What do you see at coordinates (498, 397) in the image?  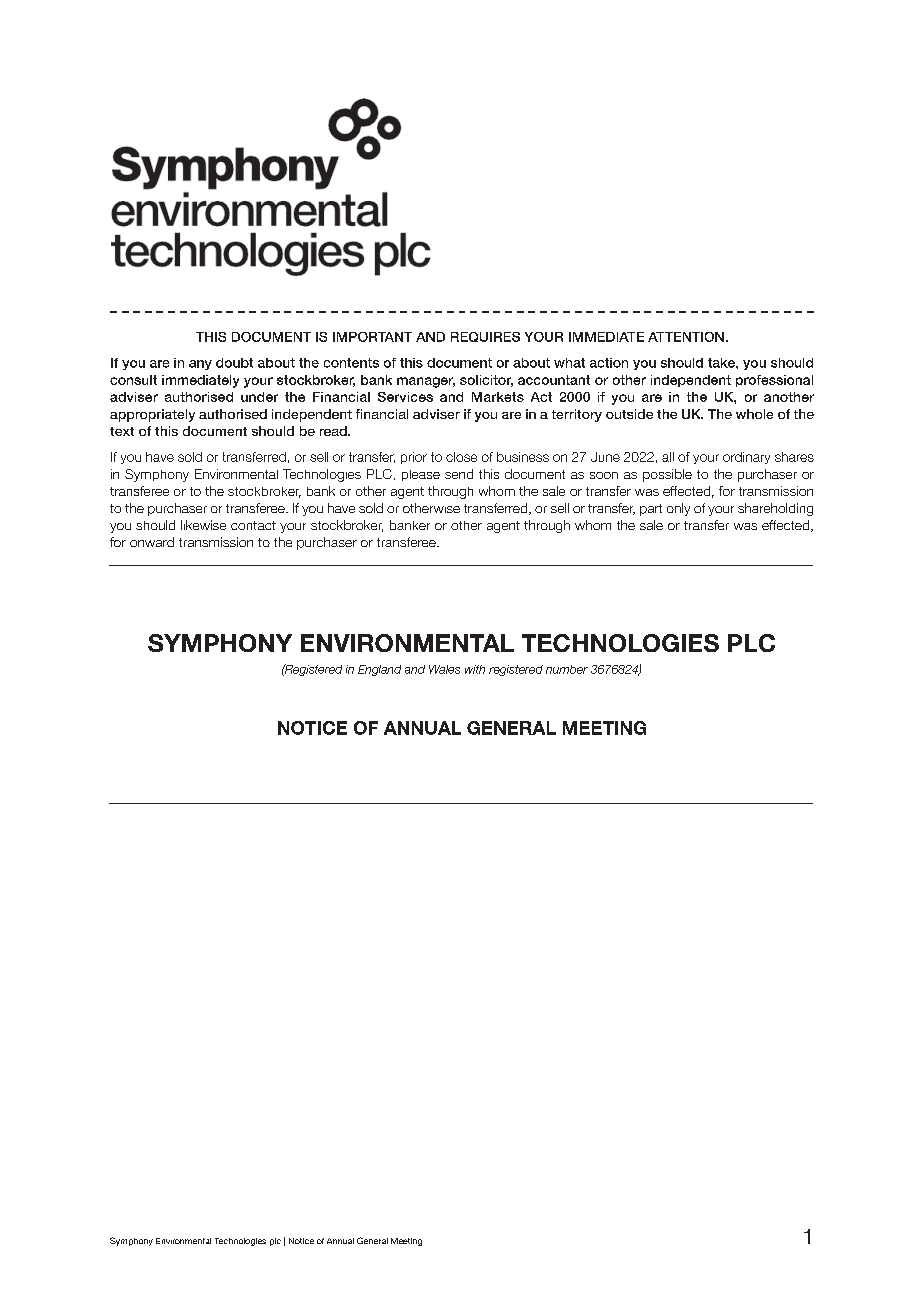 I see `Markets` at bounding box center [498, 397].
